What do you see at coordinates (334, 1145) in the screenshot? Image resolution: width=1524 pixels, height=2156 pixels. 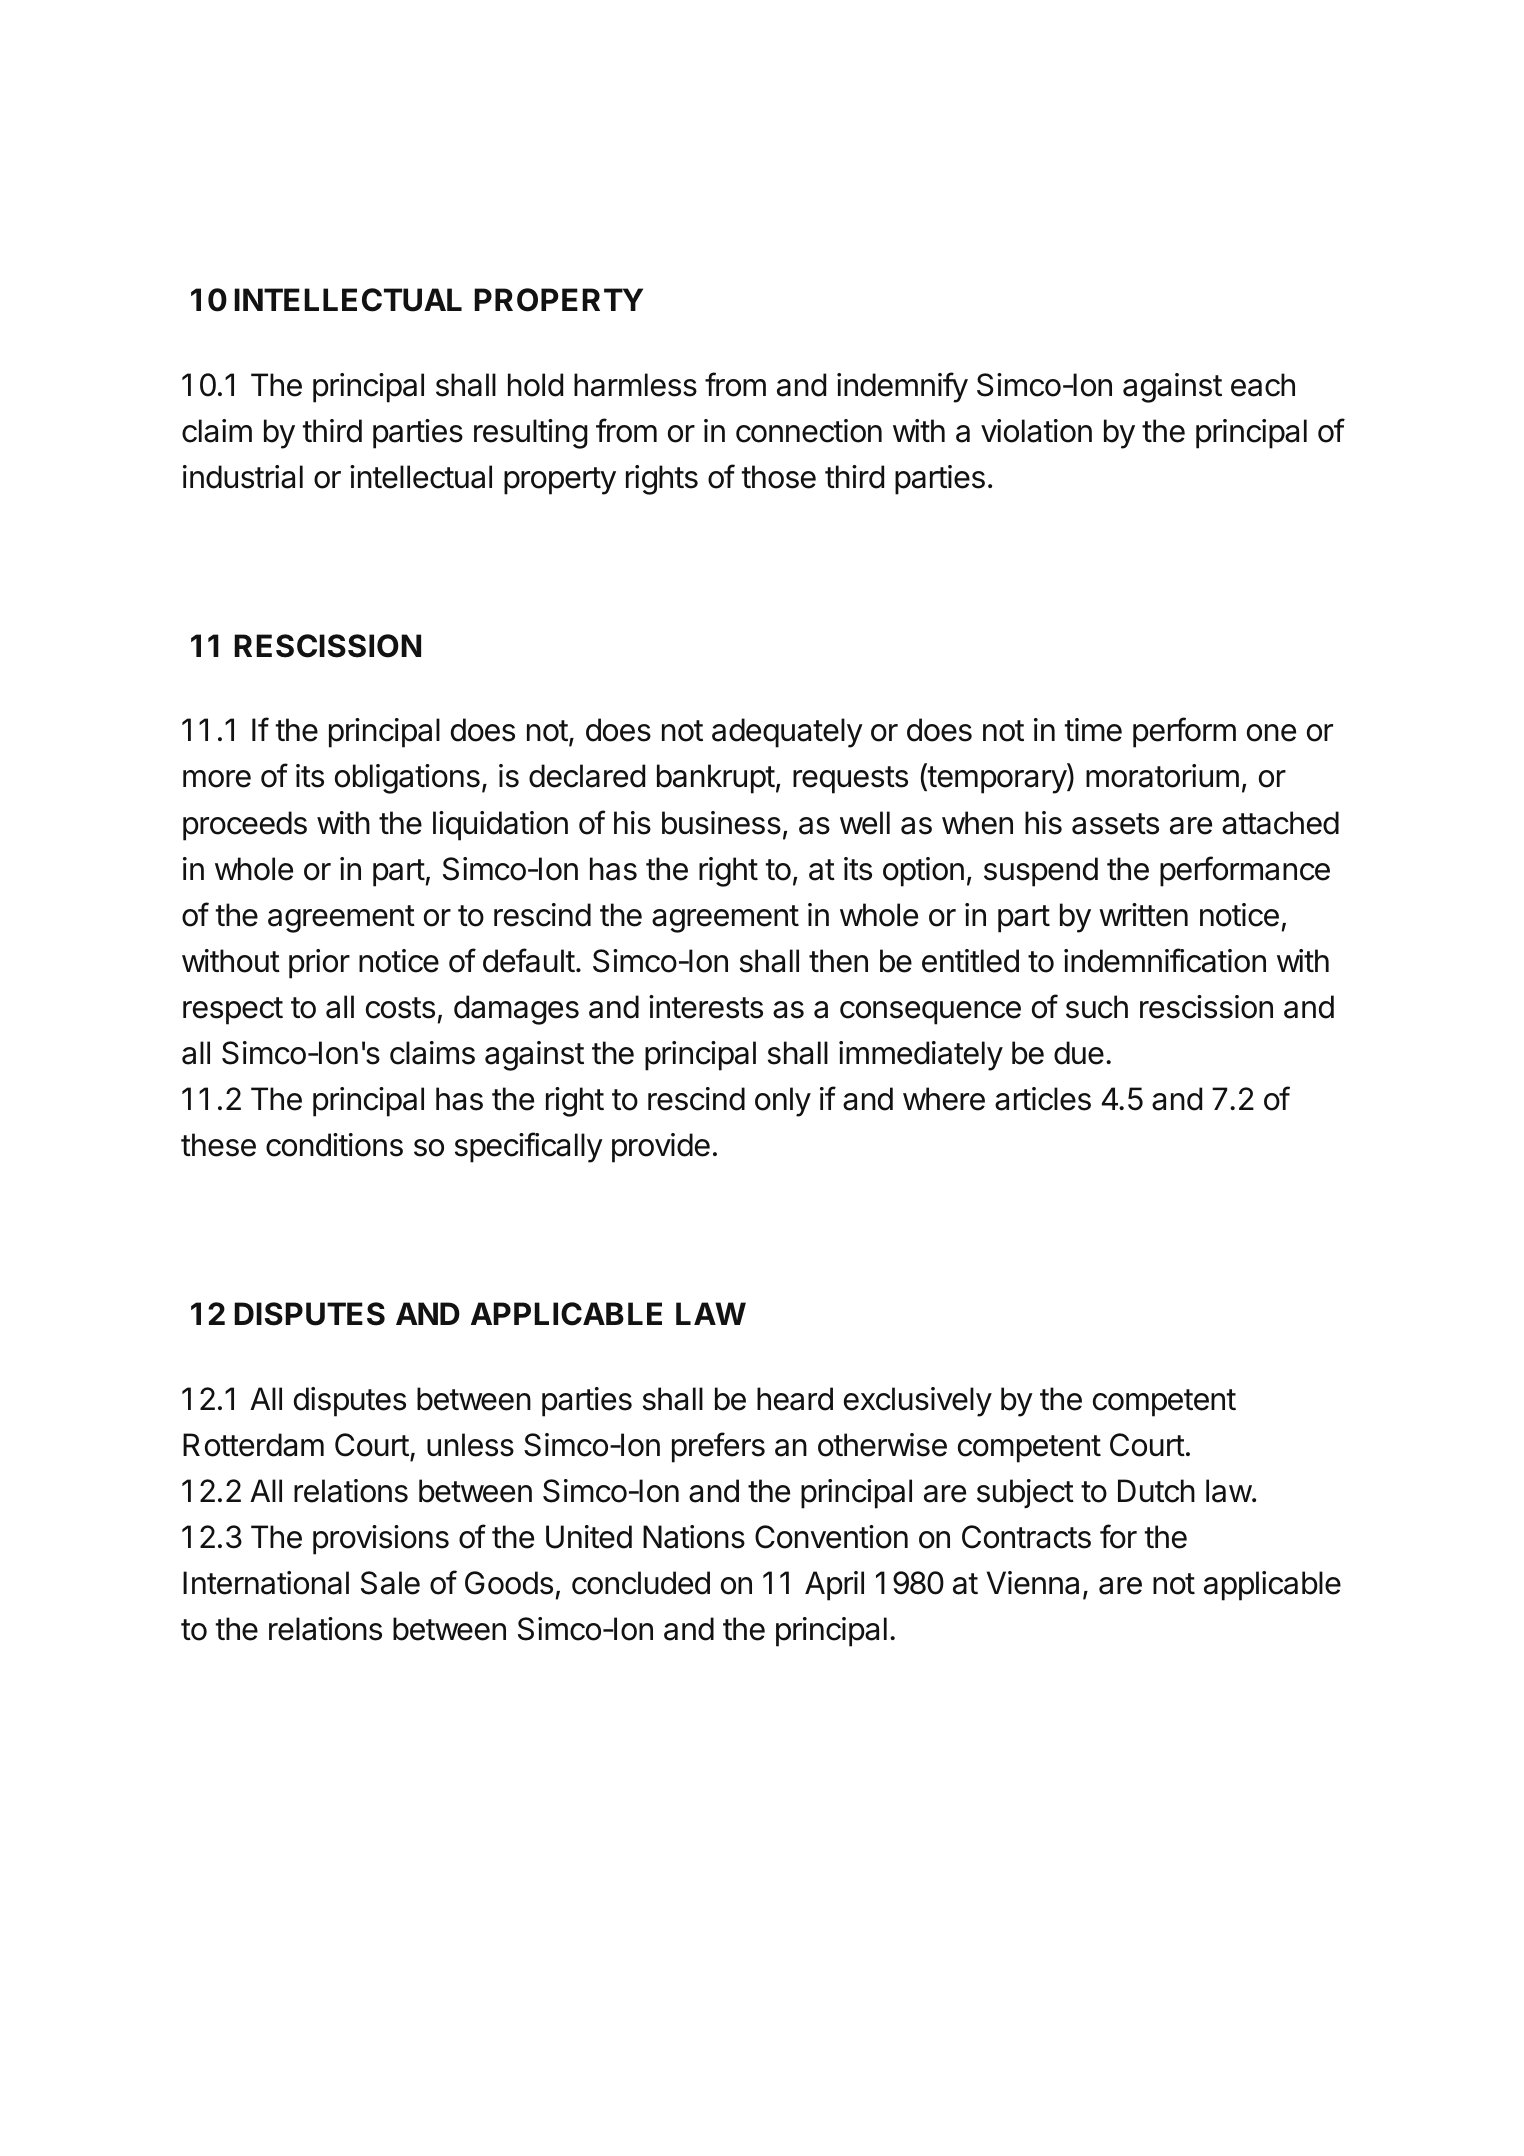 I see `conditions` at bounding box center [334, 1145].
